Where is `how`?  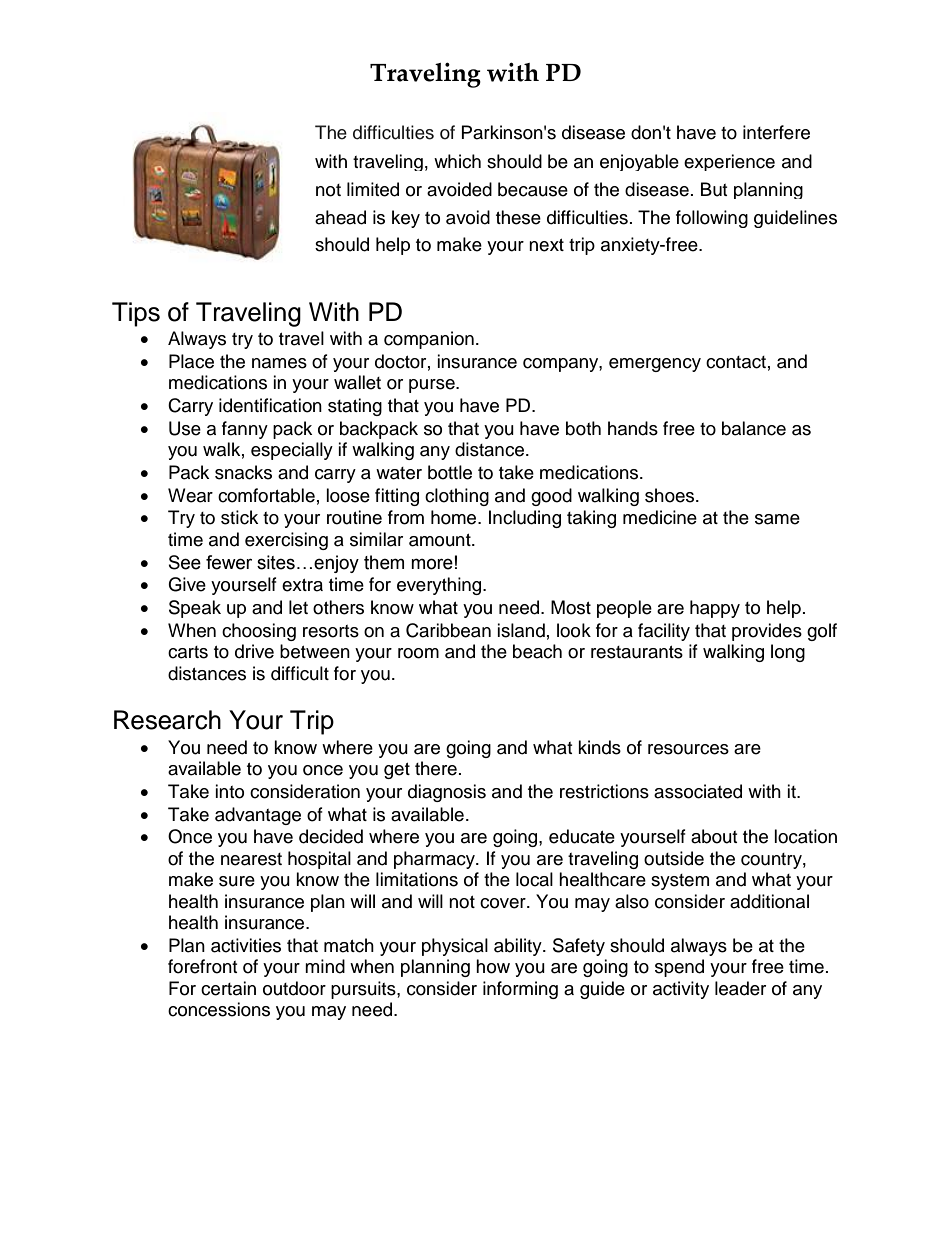 how is located at coordinates (493, 966).
